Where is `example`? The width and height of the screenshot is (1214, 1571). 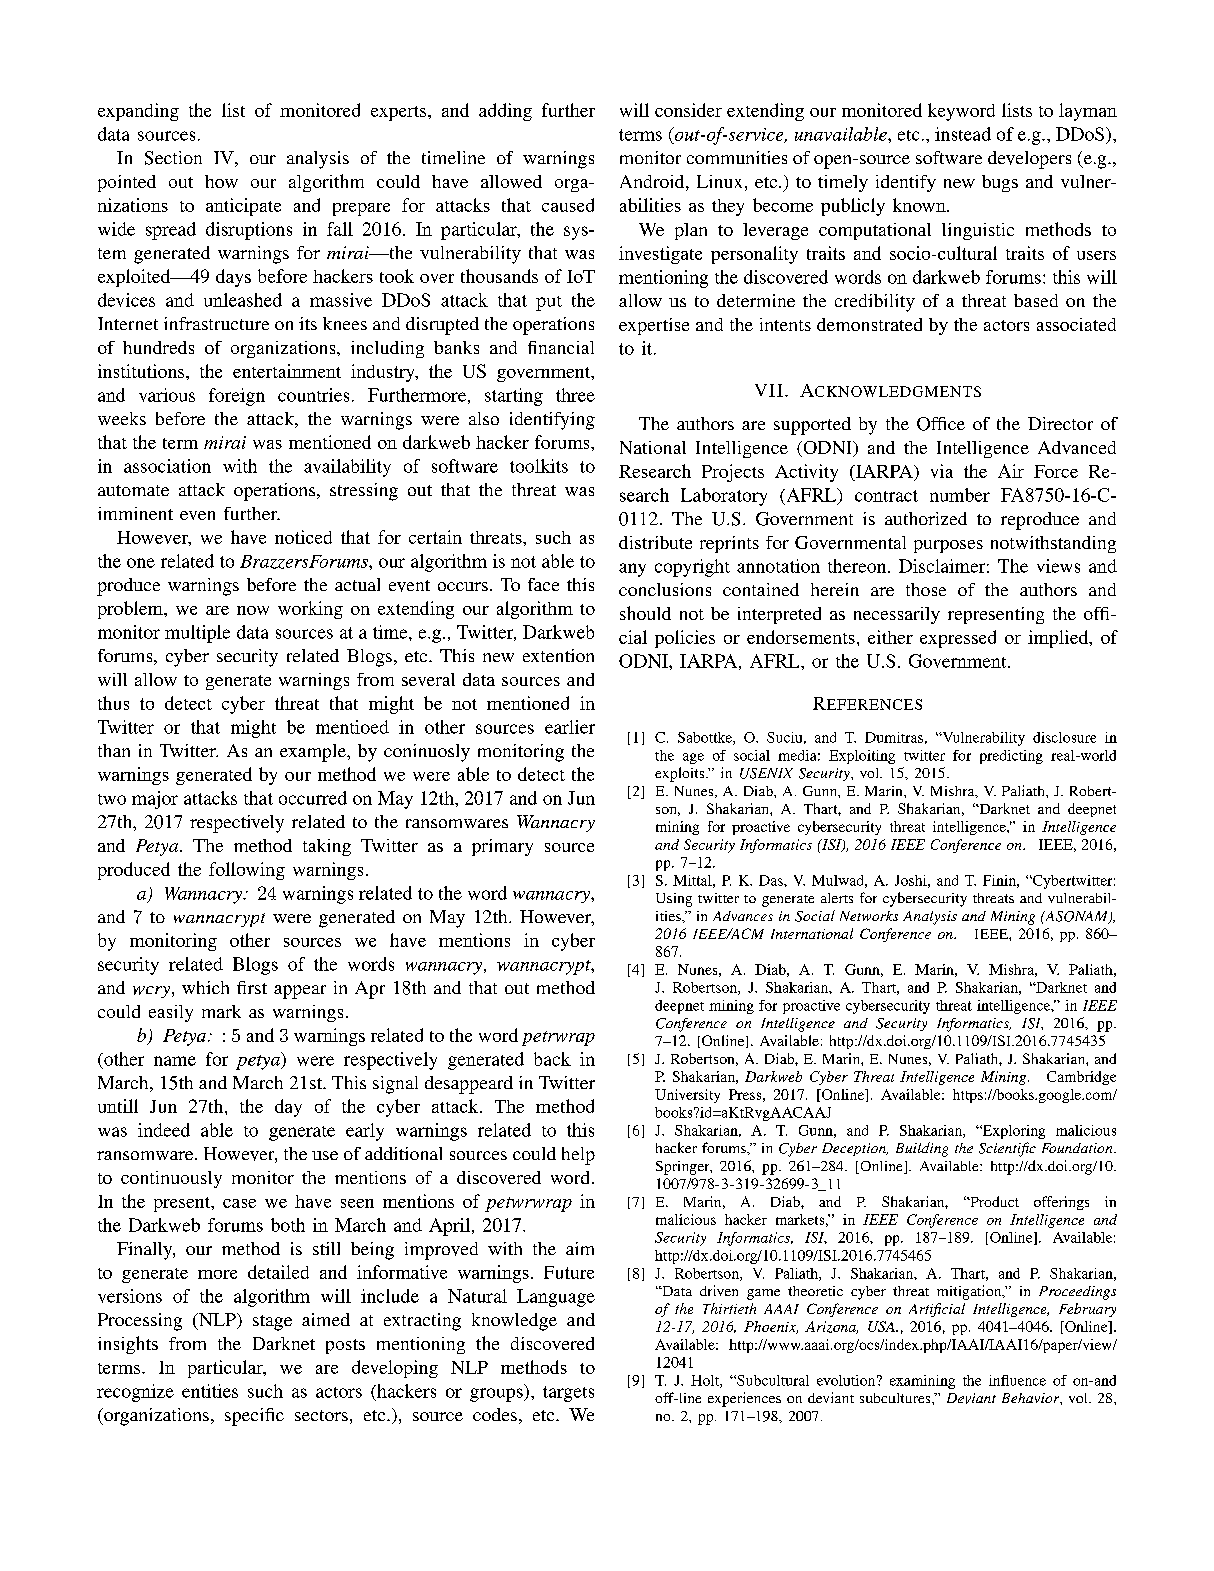
example is located at coordinates (314, 753).
